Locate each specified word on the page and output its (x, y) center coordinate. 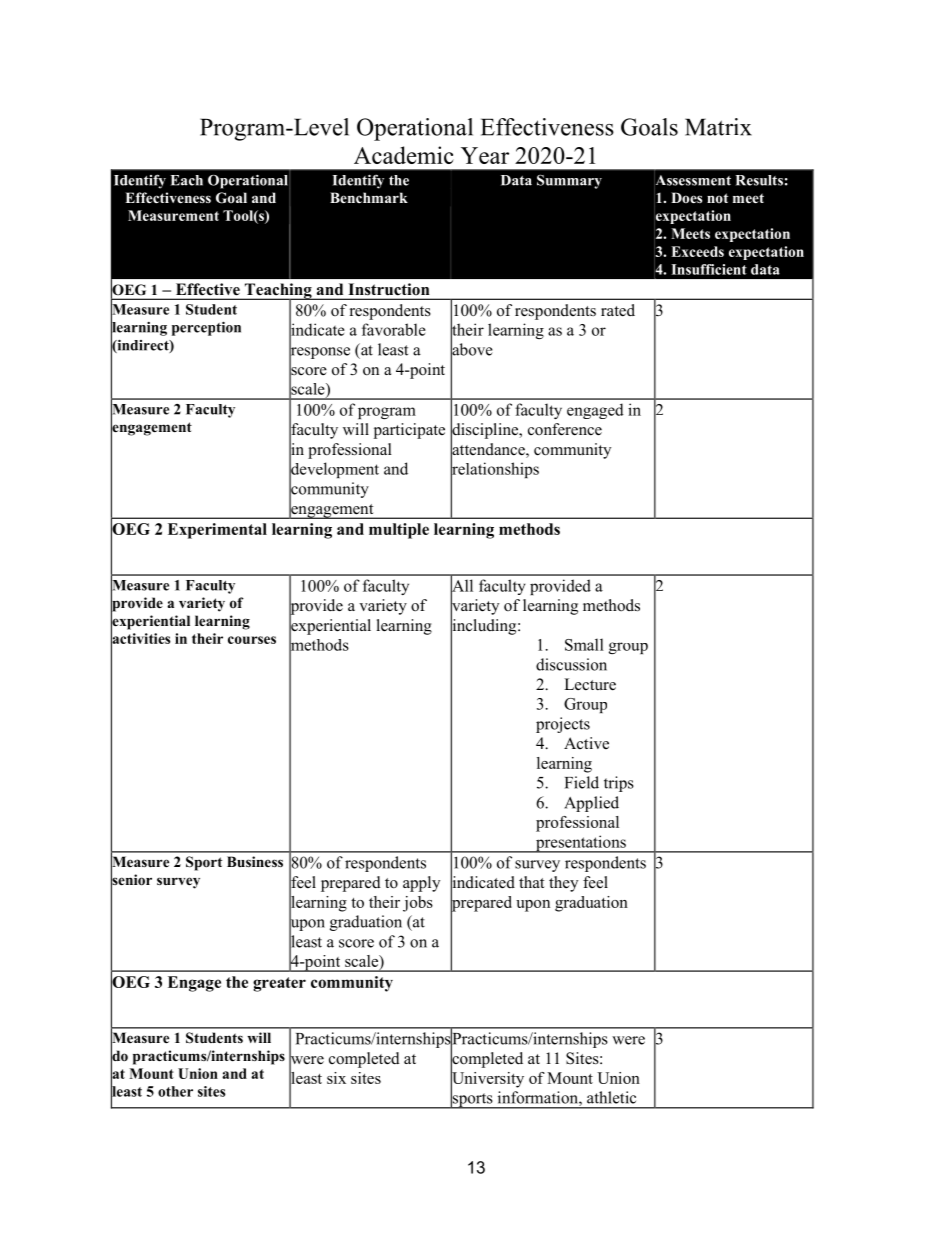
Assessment (692, 180)
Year (485, 155)
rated (618, 310)
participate (409, 431)
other (175, 1091)
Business (255, 861)
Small (584, 644)
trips (619, 784)
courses (252, 640)
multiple (399, 531)
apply (421, 884)
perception (206, 328)
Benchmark (369, 197)
